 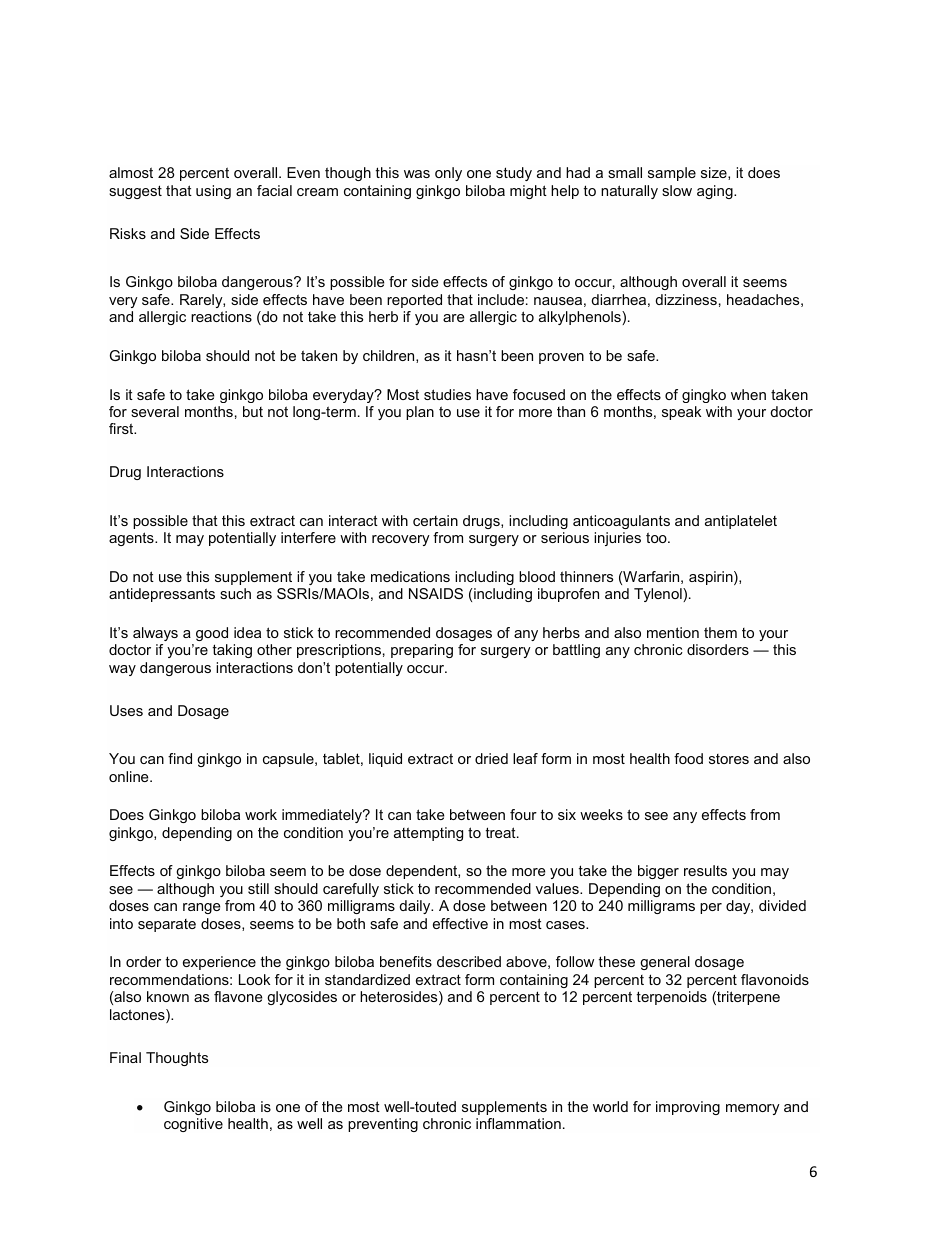 What do you see at coordinates (193, 1125) in the image?
I see `cognitive` at bounding box center [193, 1125].
